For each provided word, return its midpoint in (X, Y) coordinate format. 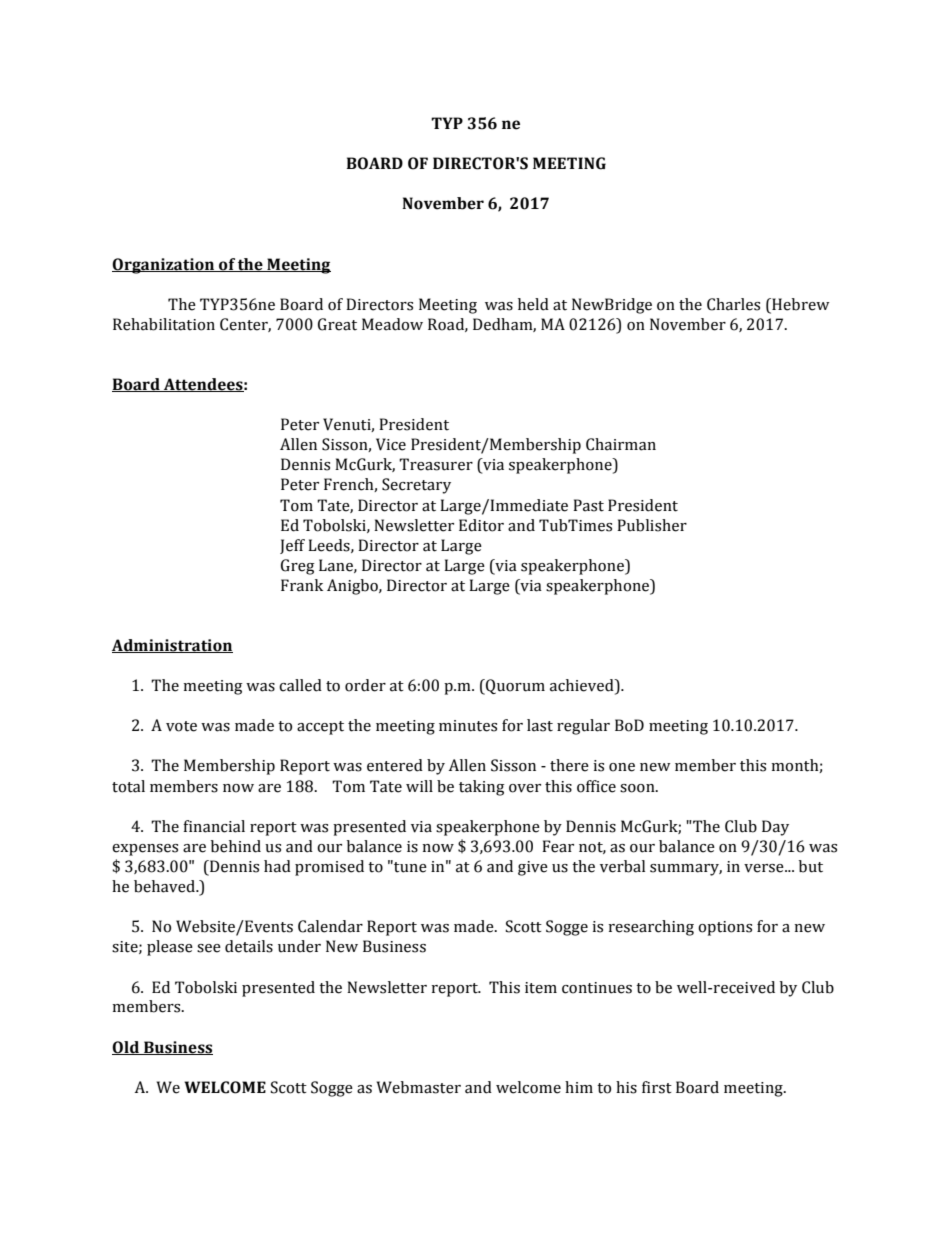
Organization (164, 266)
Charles (733, 304)
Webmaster (419, 1087)
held (533, 304)
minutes (468, 726)
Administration (172, 646)
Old (126, 1048)
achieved (583, 686)
